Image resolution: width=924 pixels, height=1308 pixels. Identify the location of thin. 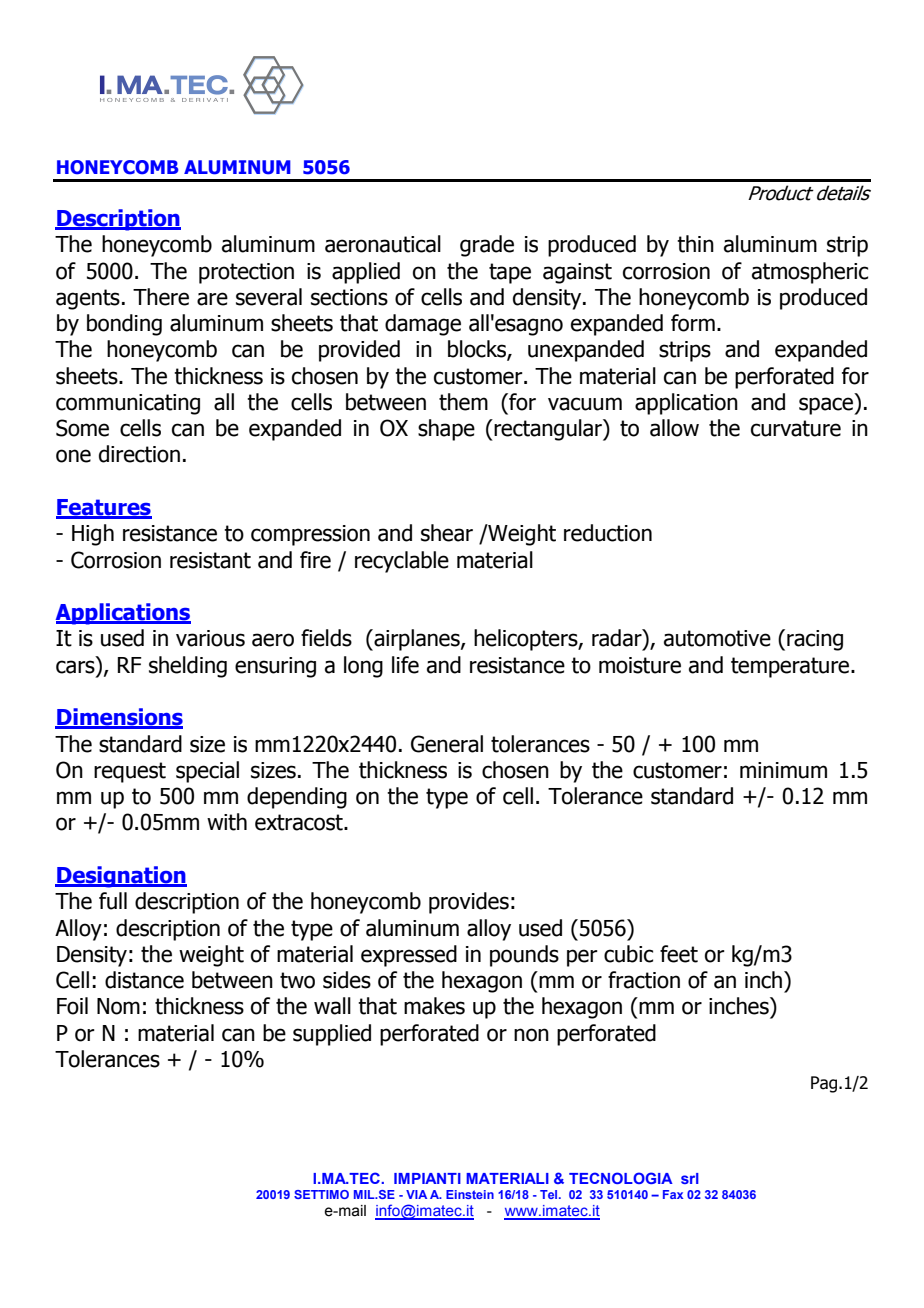
(695, 244).
